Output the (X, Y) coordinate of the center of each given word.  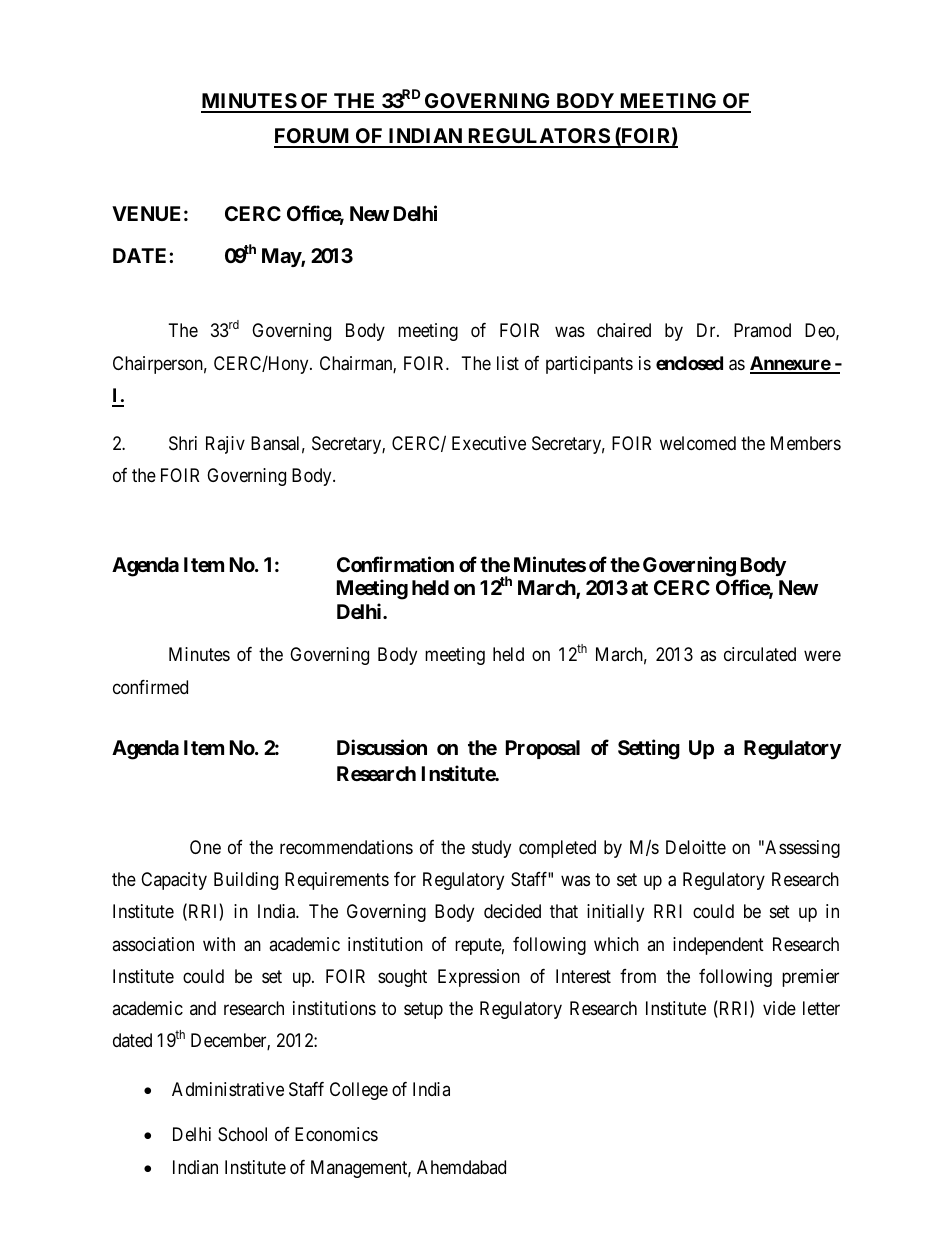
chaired (624, 330)
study (491, 849)
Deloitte (696, 847)
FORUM (313, 137)
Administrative (228, 1089)
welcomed (698, 443)
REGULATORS (538, 137)
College (359, 1091)
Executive (489, 443)
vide (779, 1008)
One (205, 847)
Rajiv (225, 445)
